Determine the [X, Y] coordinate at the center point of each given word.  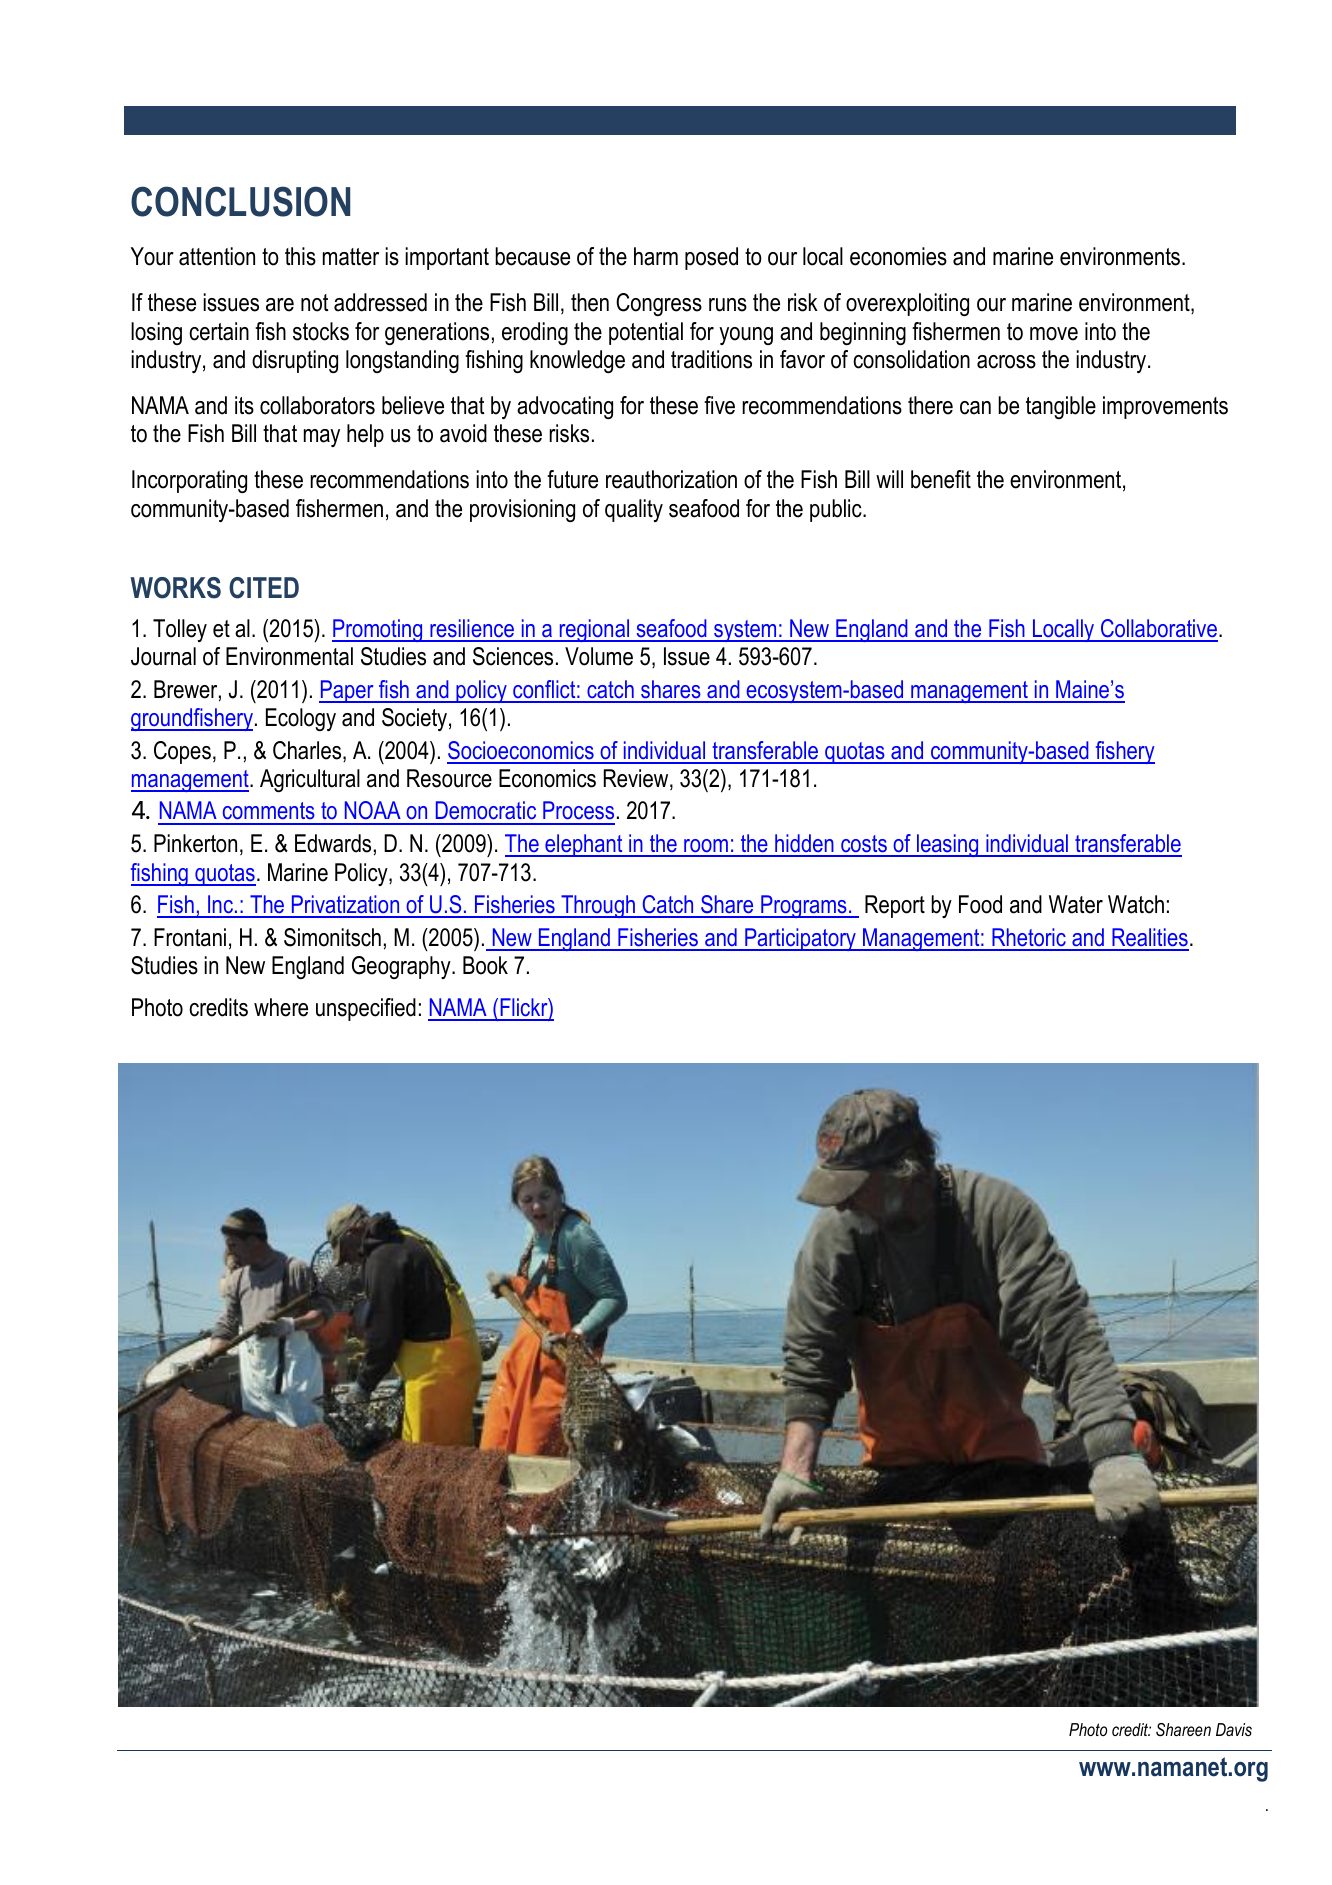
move [1054, 334]
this [300, 256]
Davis [1234, 1729]
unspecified [366, 1009]
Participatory [800, 939]
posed [711, 258]
